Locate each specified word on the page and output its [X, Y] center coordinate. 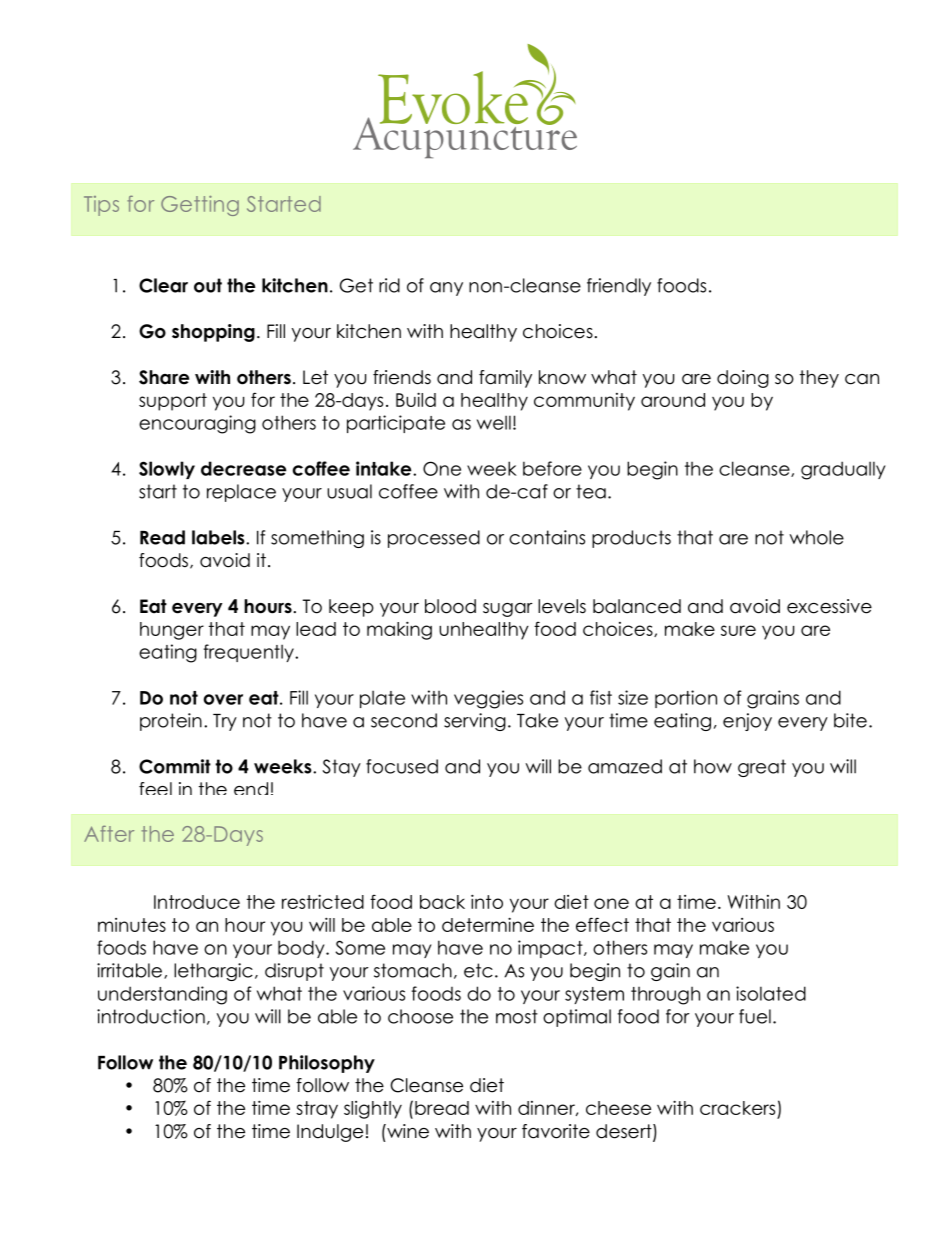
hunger [172, 631]
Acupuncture [465, 137]
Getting [200, 206]
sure [738, 630]
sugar [508, 610]
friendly [619, 287]
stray [317, 1110]
